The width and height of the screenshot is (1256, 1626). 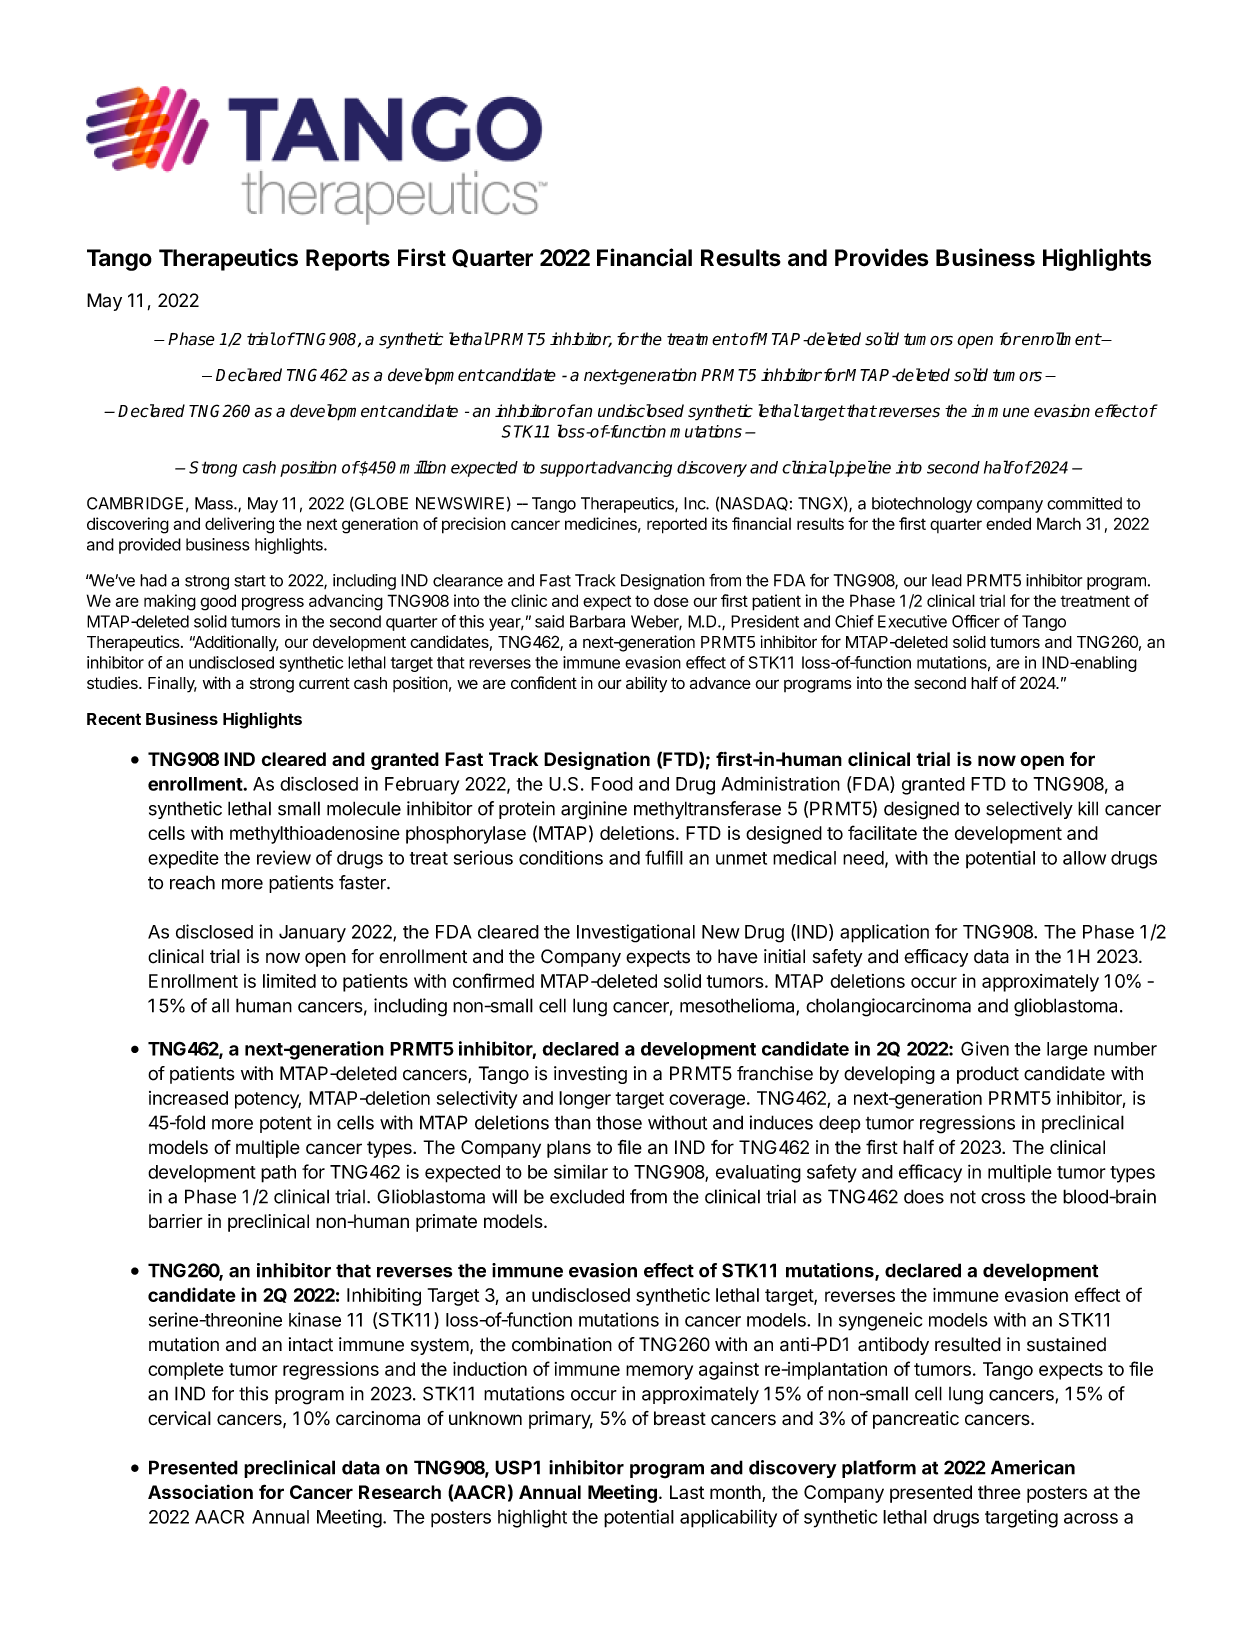 What do you see at coordinates (348, 260) in the screenshot?
I see `Reports` at bounding box center [348, 260].
